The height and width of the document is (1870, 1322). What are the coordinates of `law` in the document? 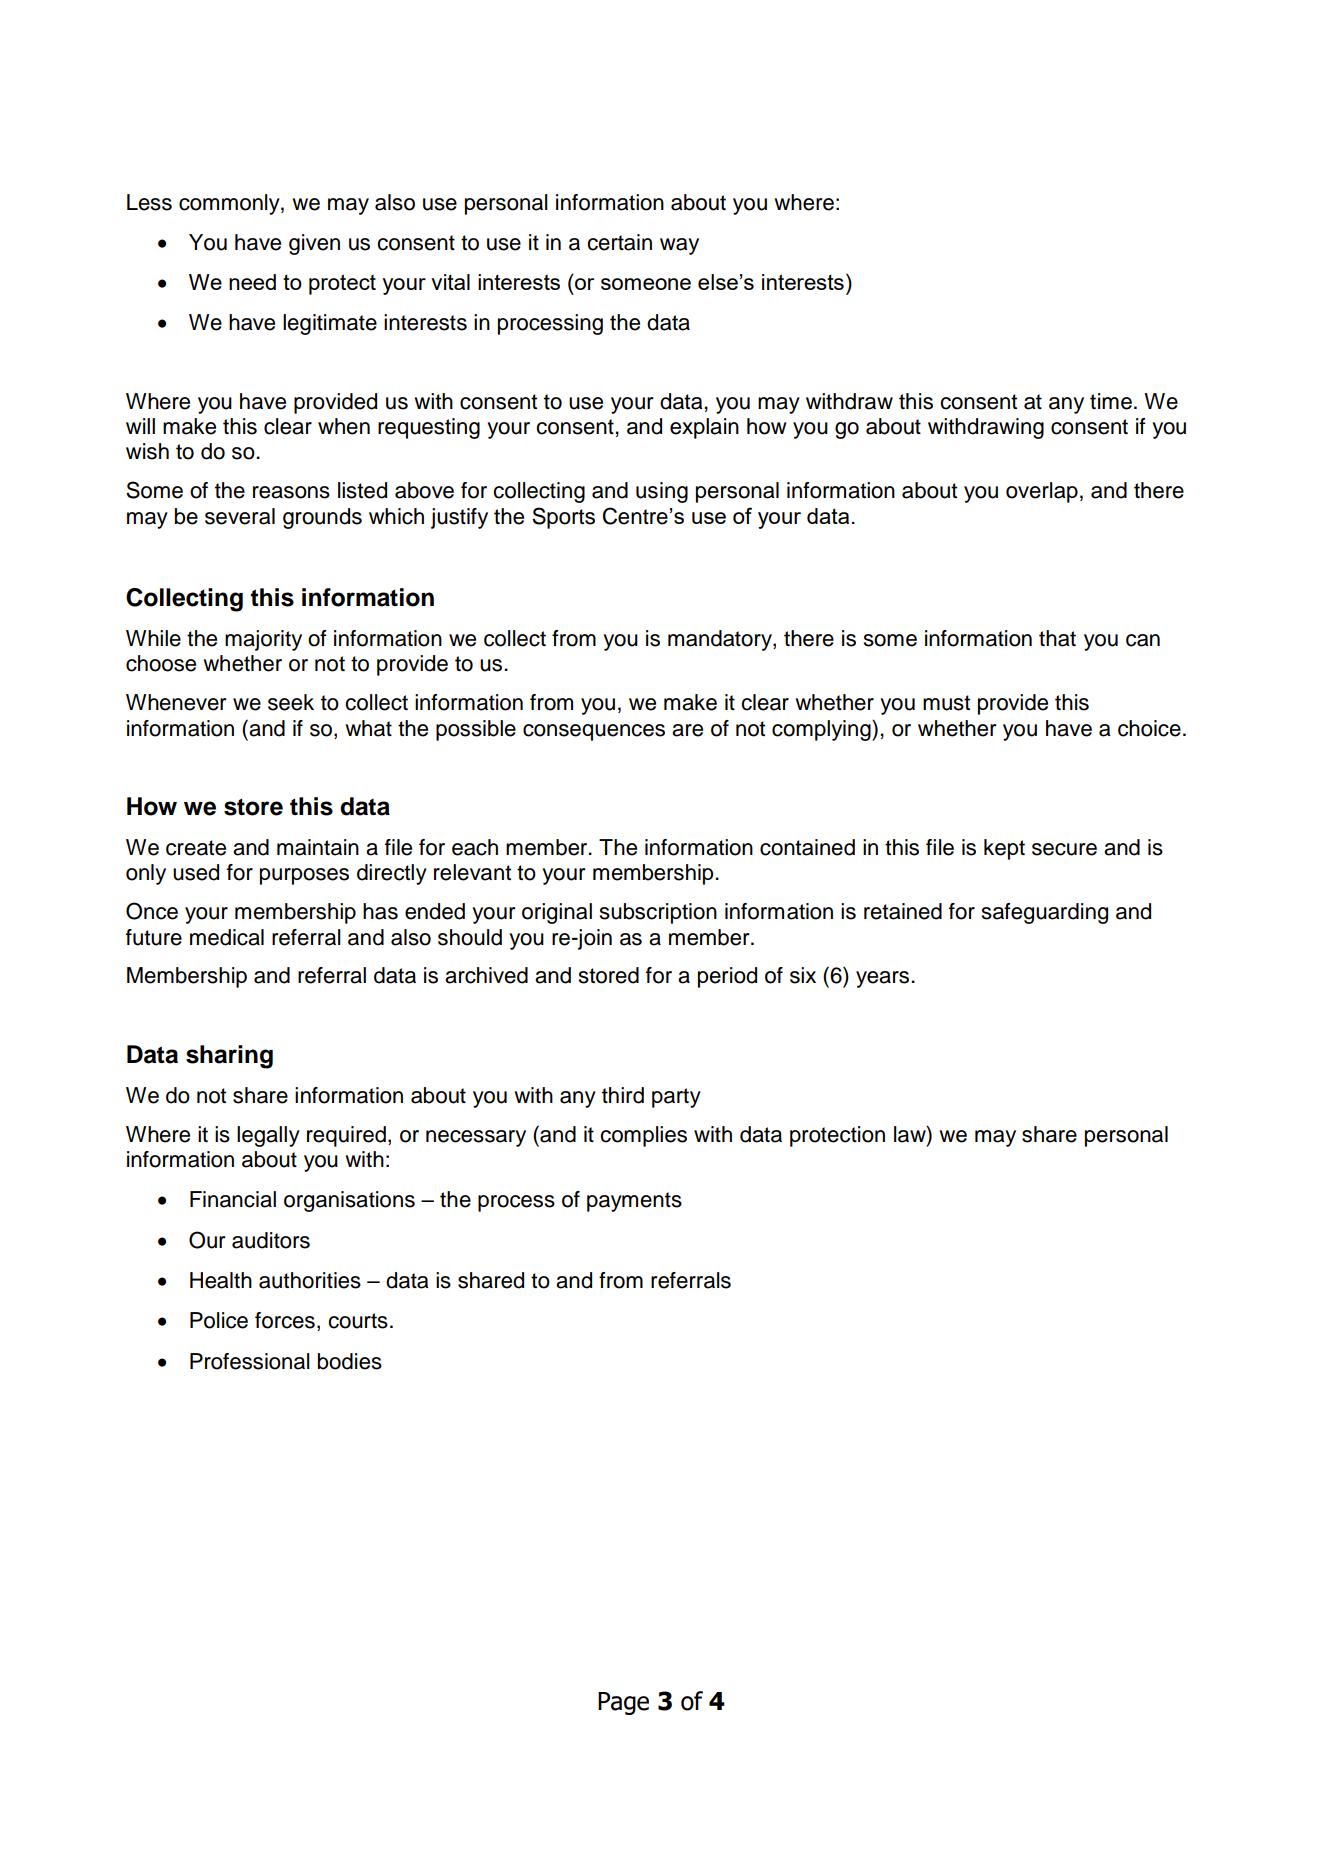 It's located at (911, 1134).
